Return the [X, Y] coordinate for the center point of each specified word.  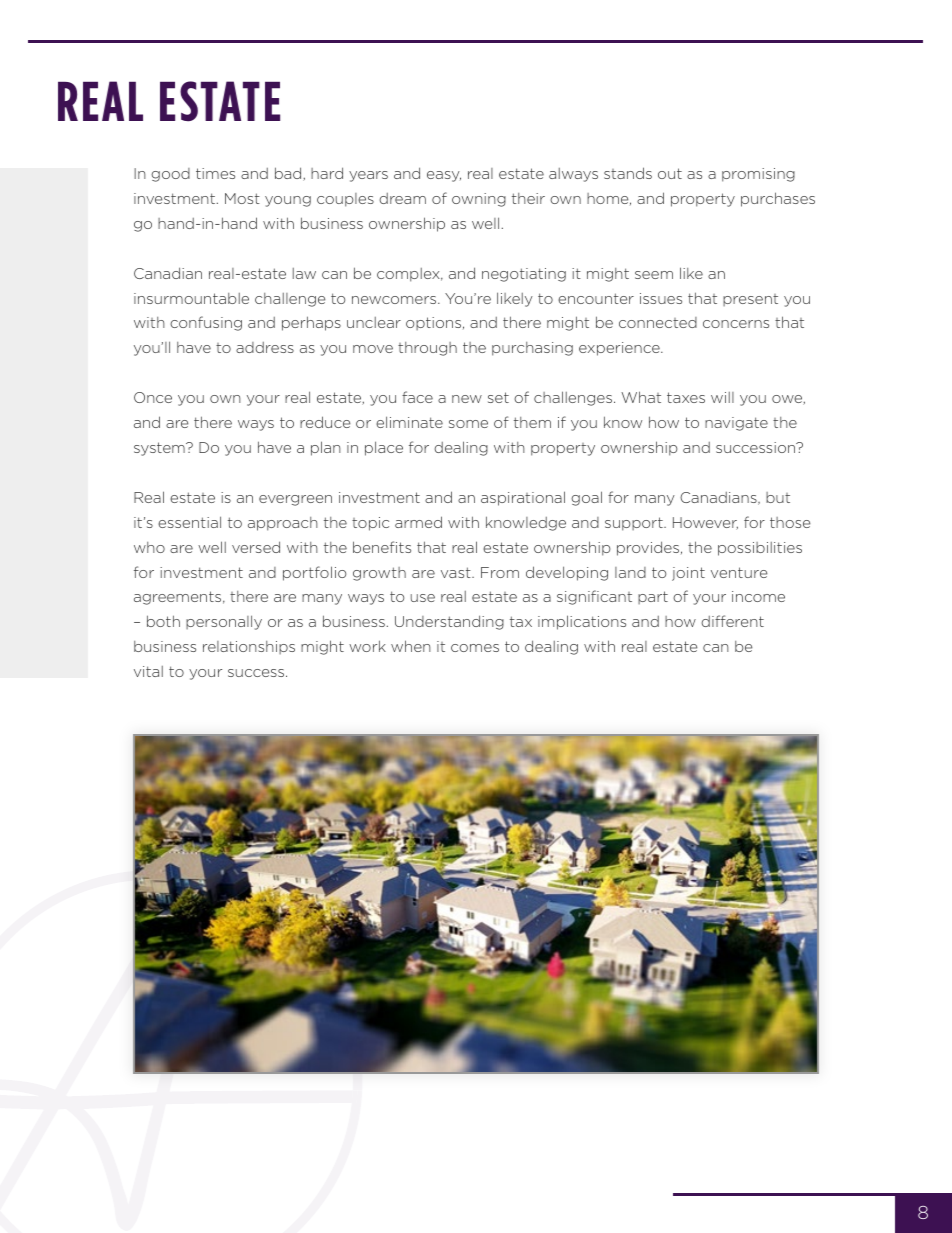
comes [475, 648]
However [705, 523]
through [427, 349]
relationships [249, 647]
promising [758, 175]
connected [658, 322]
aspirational [523, 498]
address [265, 347]
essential [189, 522]
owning [479, 200]
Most [242, 198]
